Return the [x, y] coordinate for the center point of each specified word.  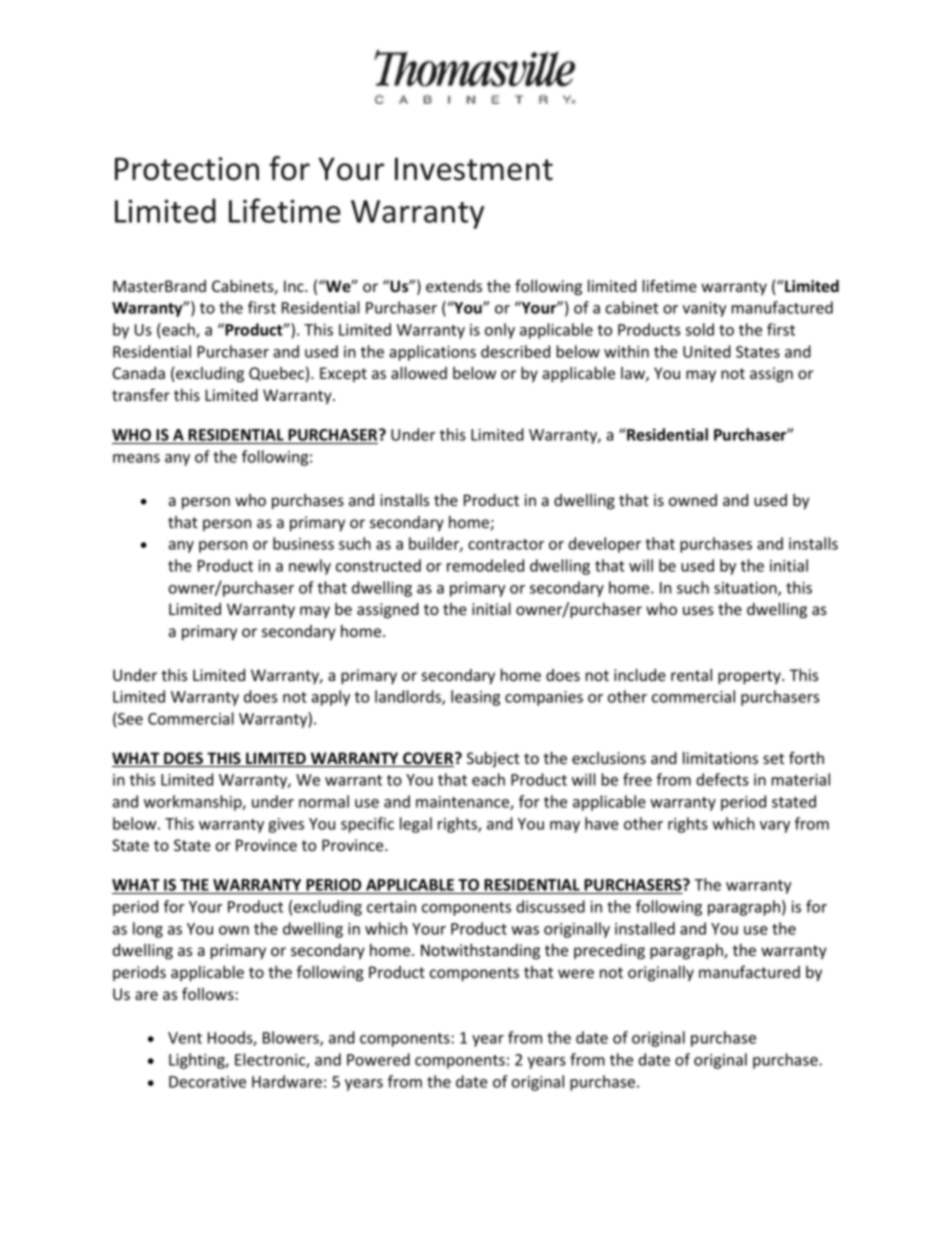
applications [432, 353]
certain [391, 907]
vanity [704, 309]
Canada [139, 373]
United [707, 351]
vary [775, 827]
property [750, 677]
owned [693, 500]
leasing [475, 698]
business [303, 543]
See [129, 718]
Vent [185, 1038]
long [148, 930]
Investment [474, 169]
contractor [506, 544]
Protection [187, 169]
